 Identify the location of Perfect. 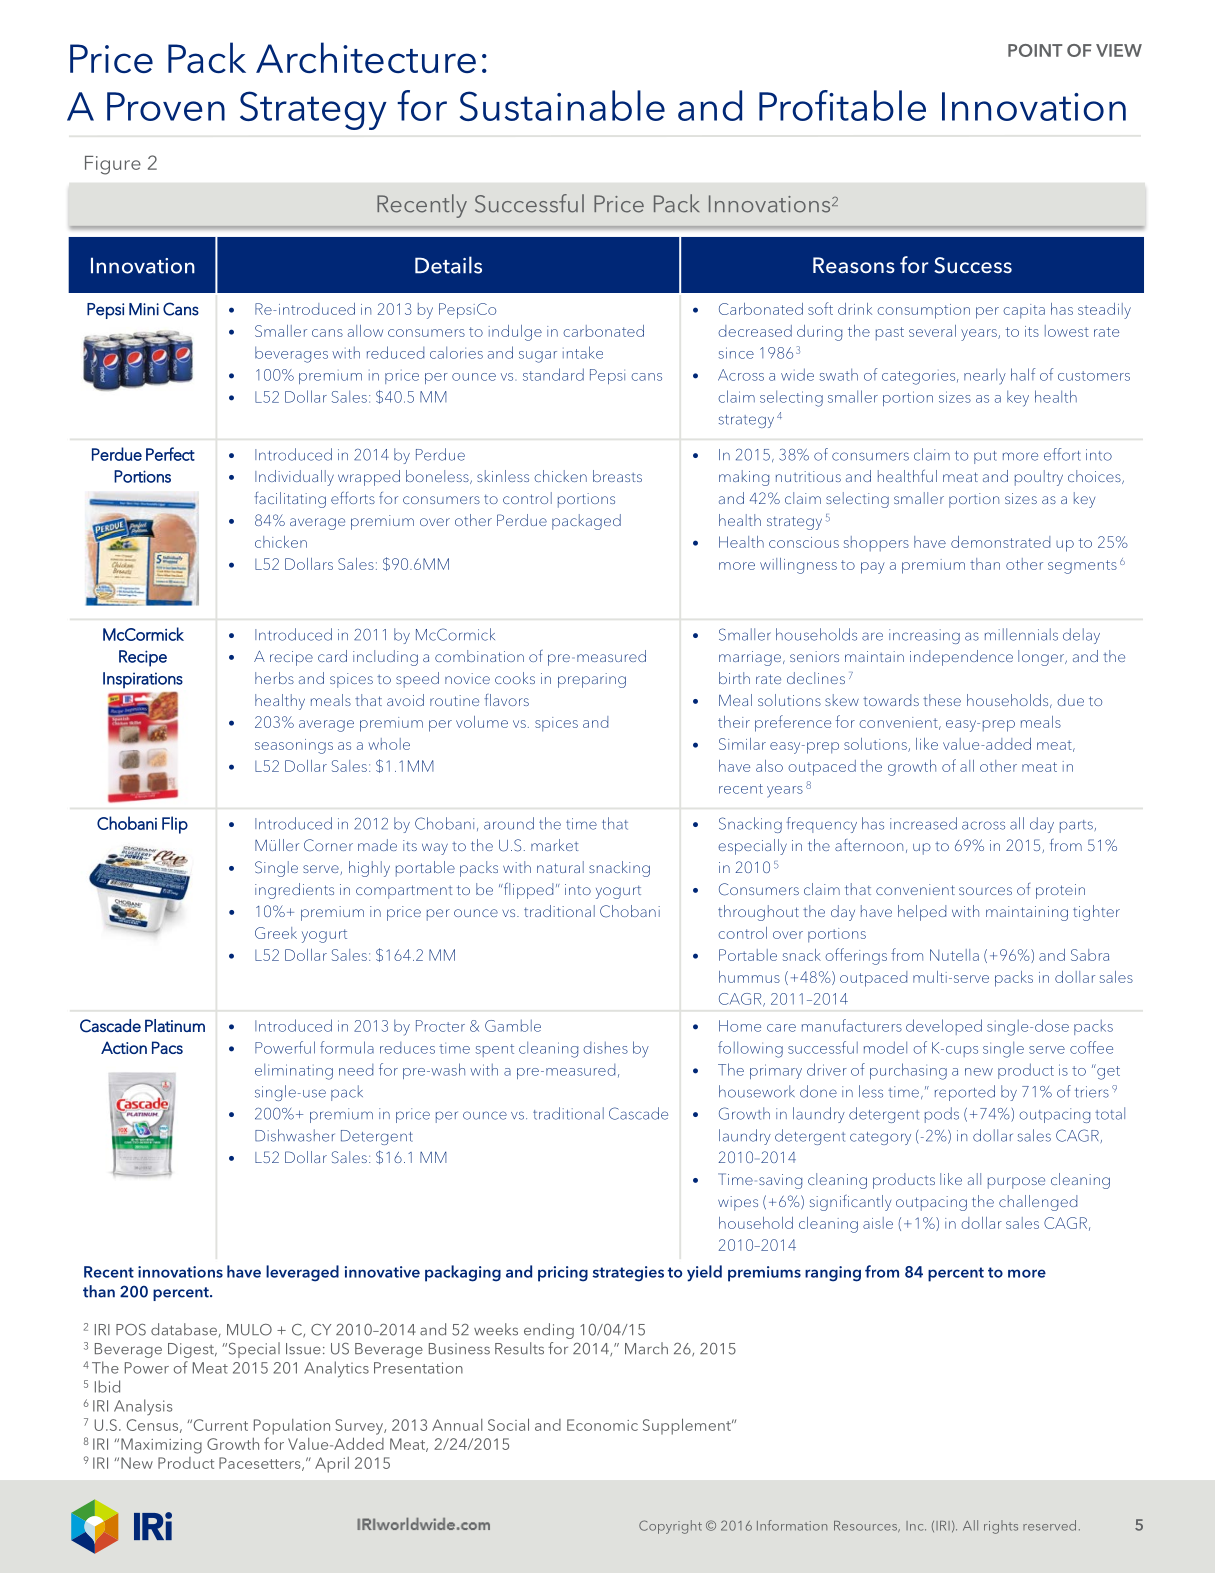
(170, 454).
